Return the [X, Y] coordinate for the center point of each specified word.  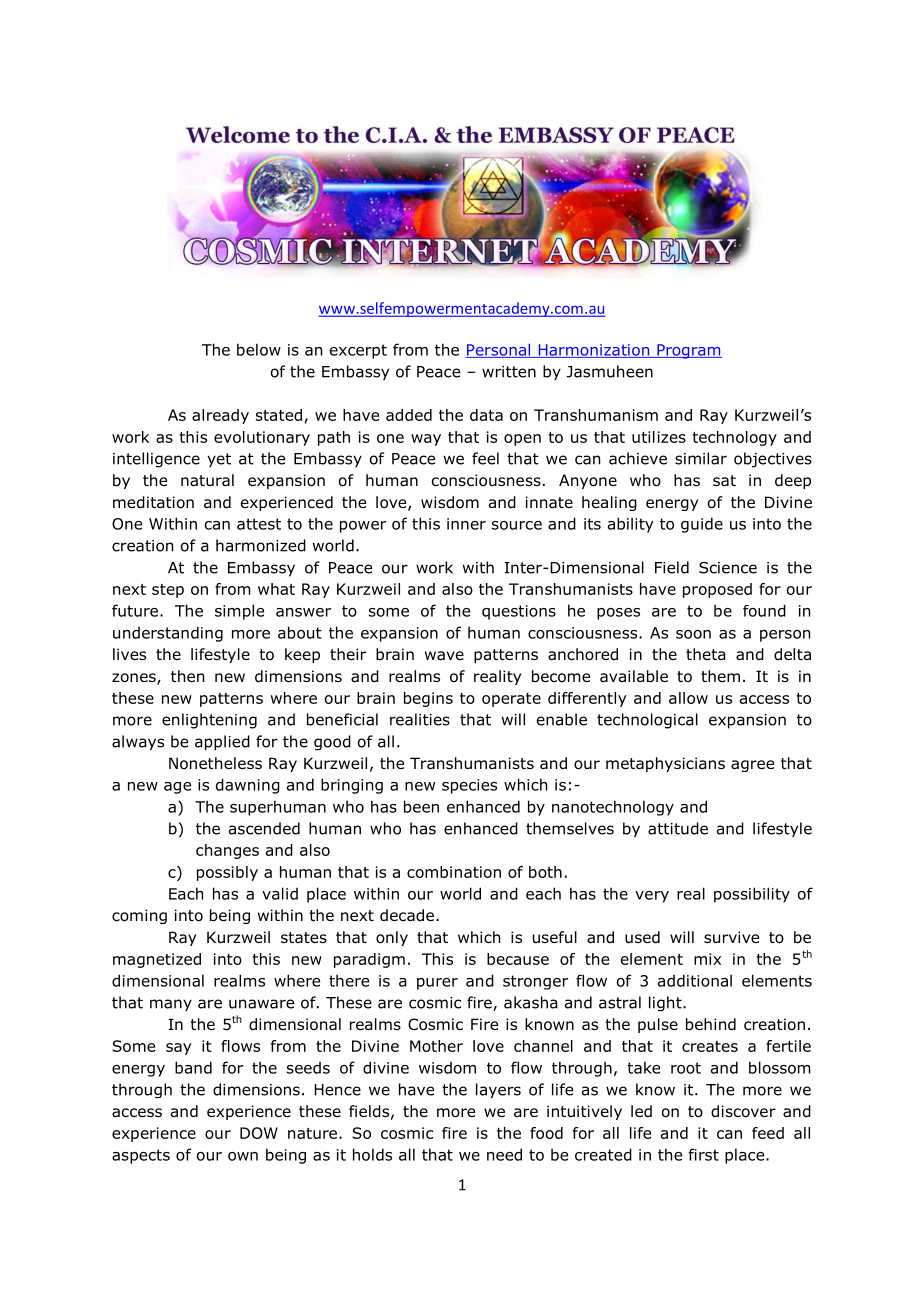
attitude [678, 828]
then [187, 676]
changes [227, 851]
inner [466, 524]
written [509, 372]
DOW [259, 1133]
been [421, 806]
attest [259, 524]
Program [688, 351]
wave [444, 656]
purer [437, 984]
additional [695, 980]
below [259, 349]
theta [706, 654]
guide [702, 525]
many [171, 1005]
